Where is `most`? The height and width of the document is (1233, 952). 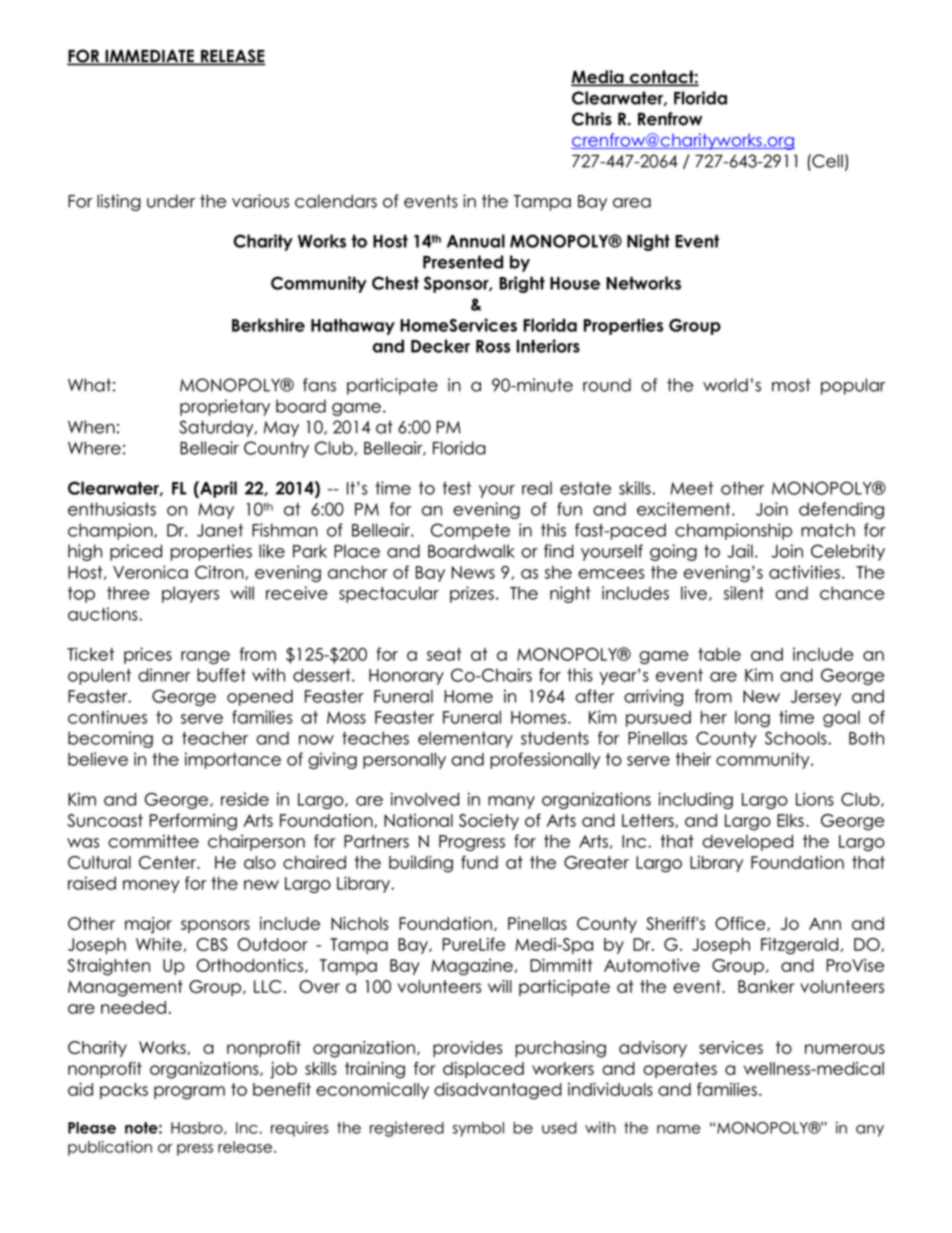 most is located at coordinates (791, 385).
